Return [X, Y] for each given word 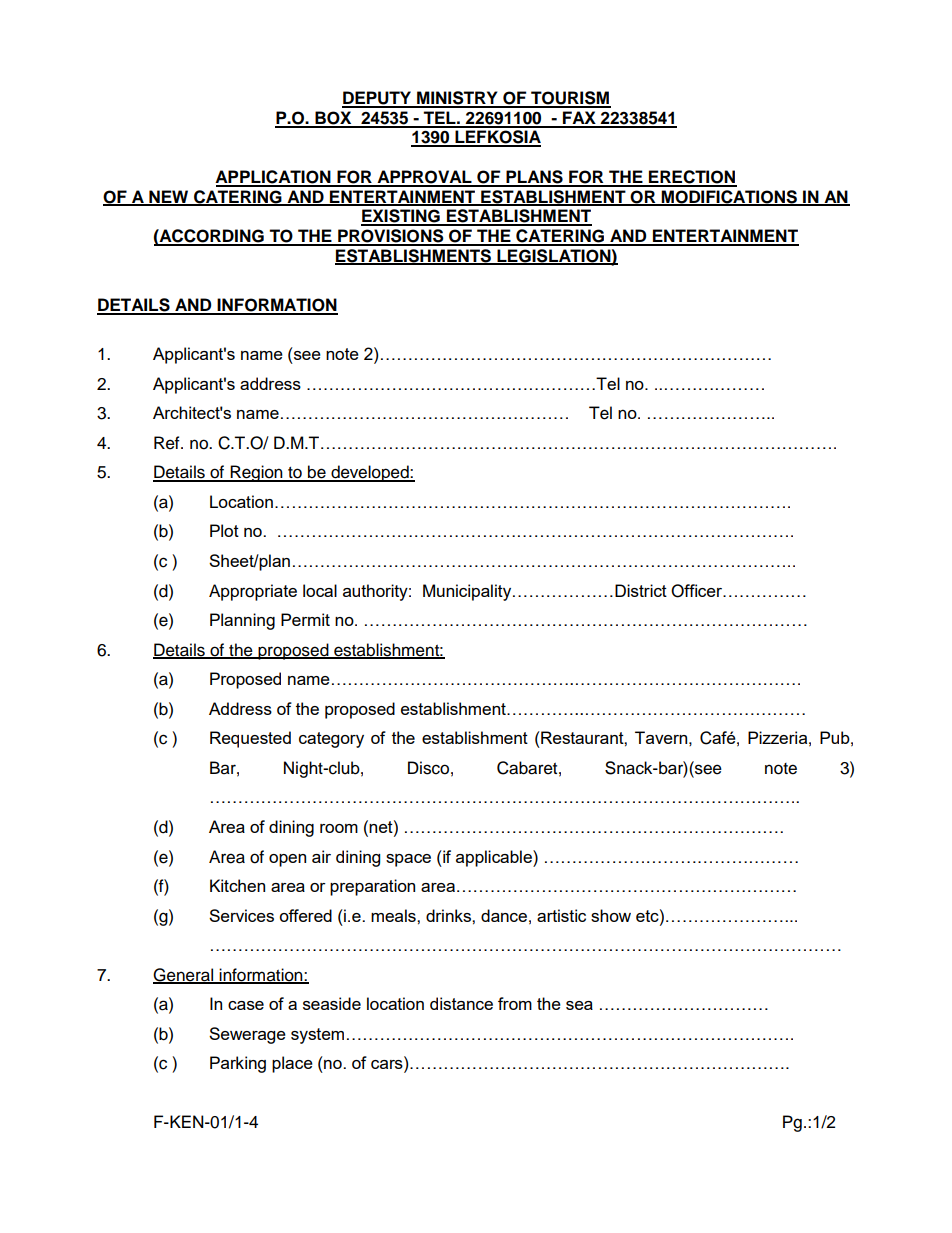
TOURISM [570, 99]
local [320, 590]
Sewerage [247, 1035]
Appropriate [253, 592]
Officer [698, 591]
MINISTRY [457, 99]
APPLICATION [274, 178]
